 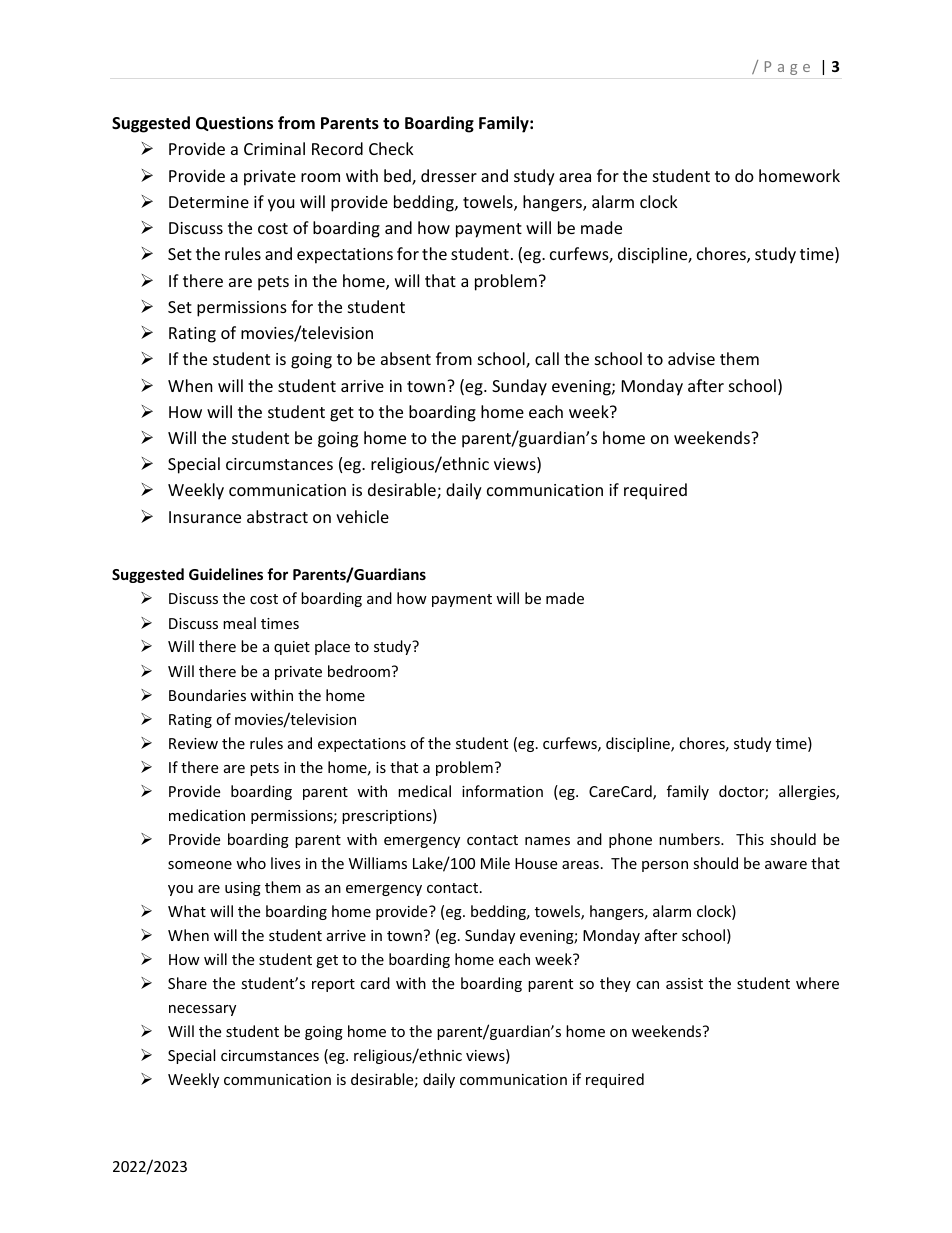 What do you see at coordinates (684, 983) in the screenshot?
I see `assist` at bounding box center [684, 983].
